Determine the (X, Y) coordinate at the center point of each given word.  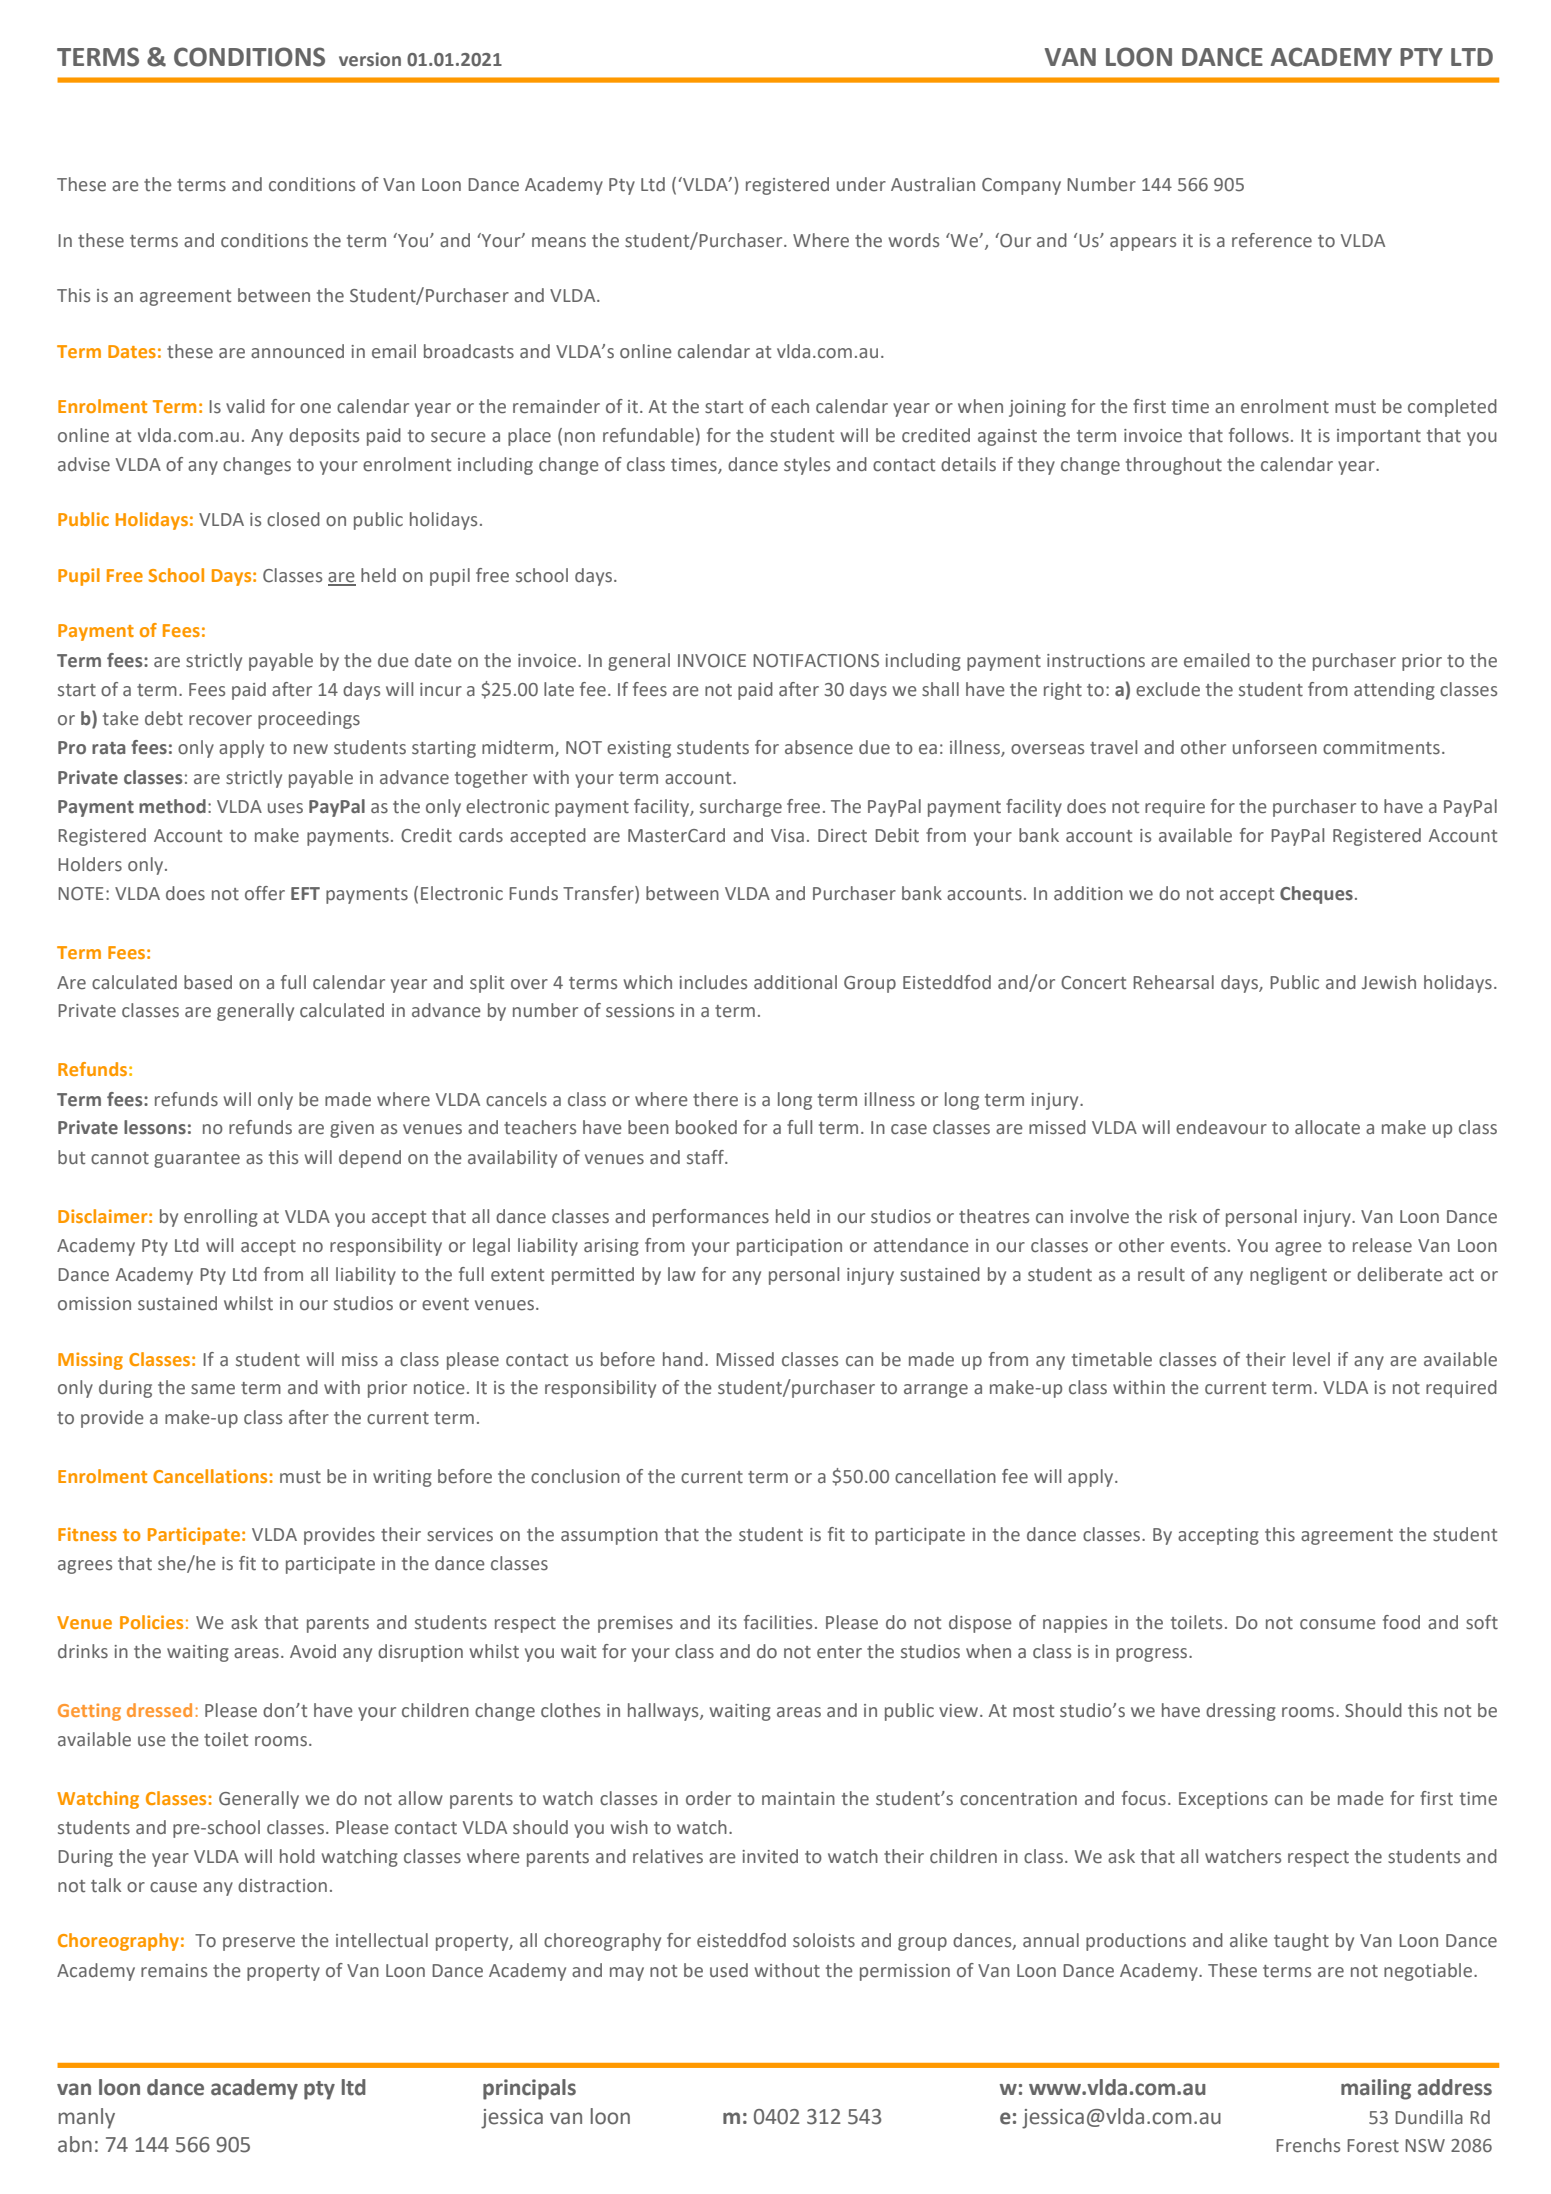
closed (293, 519)
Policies (151, 1622)
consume (1338, 1624)
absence (819, 747)
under (861, 184)
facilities (778, 1622)
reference (1272, 240)
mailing (1376, 2089)
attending (1394, 691)
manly (87, 2118)
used (729, 1970)
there (715, 1099)
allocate (1327, 1127)
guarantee (197, 1160)
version (370, 59)
